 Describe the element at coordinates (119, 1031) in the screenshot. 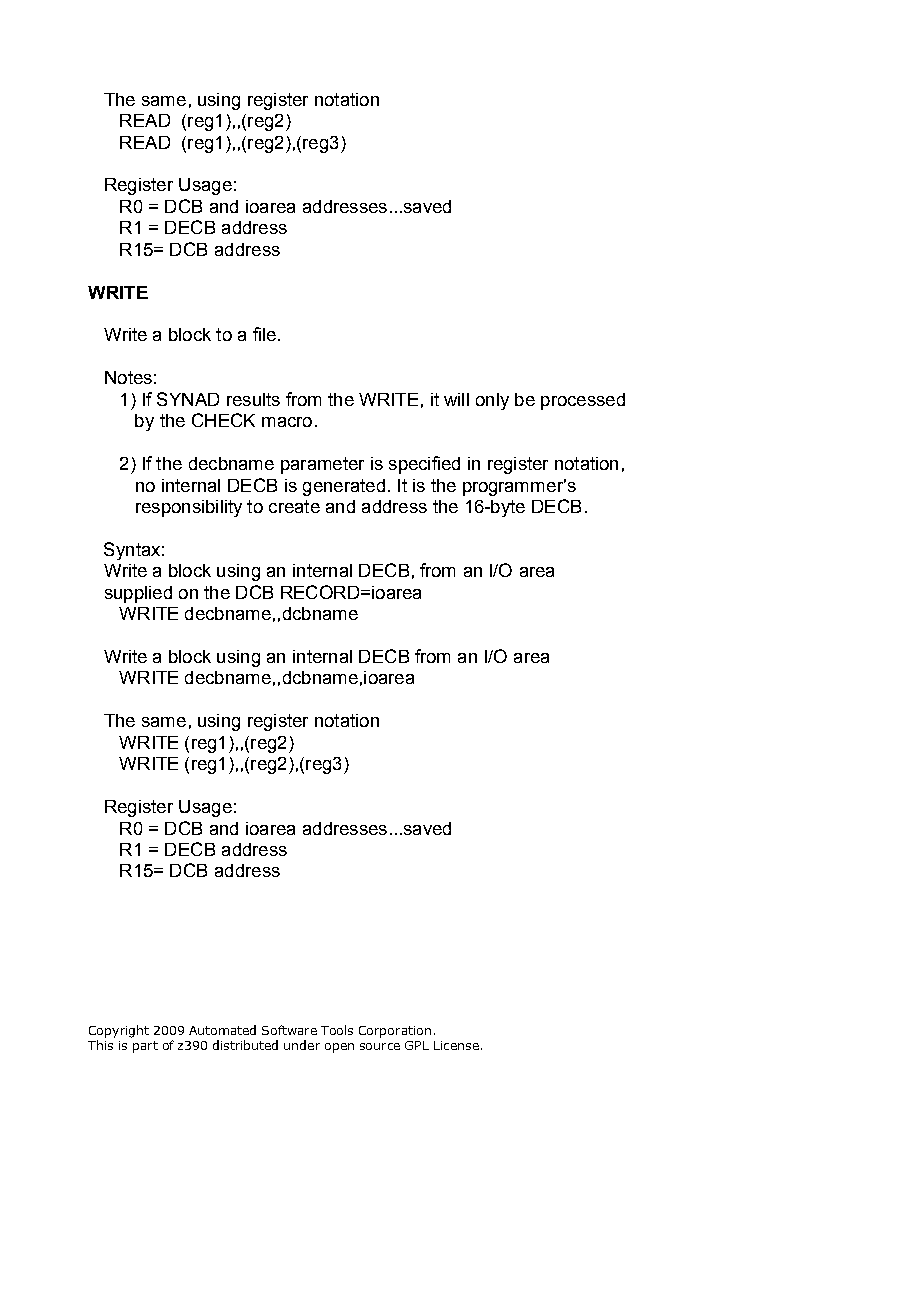

I see `Copyright` at that location.
